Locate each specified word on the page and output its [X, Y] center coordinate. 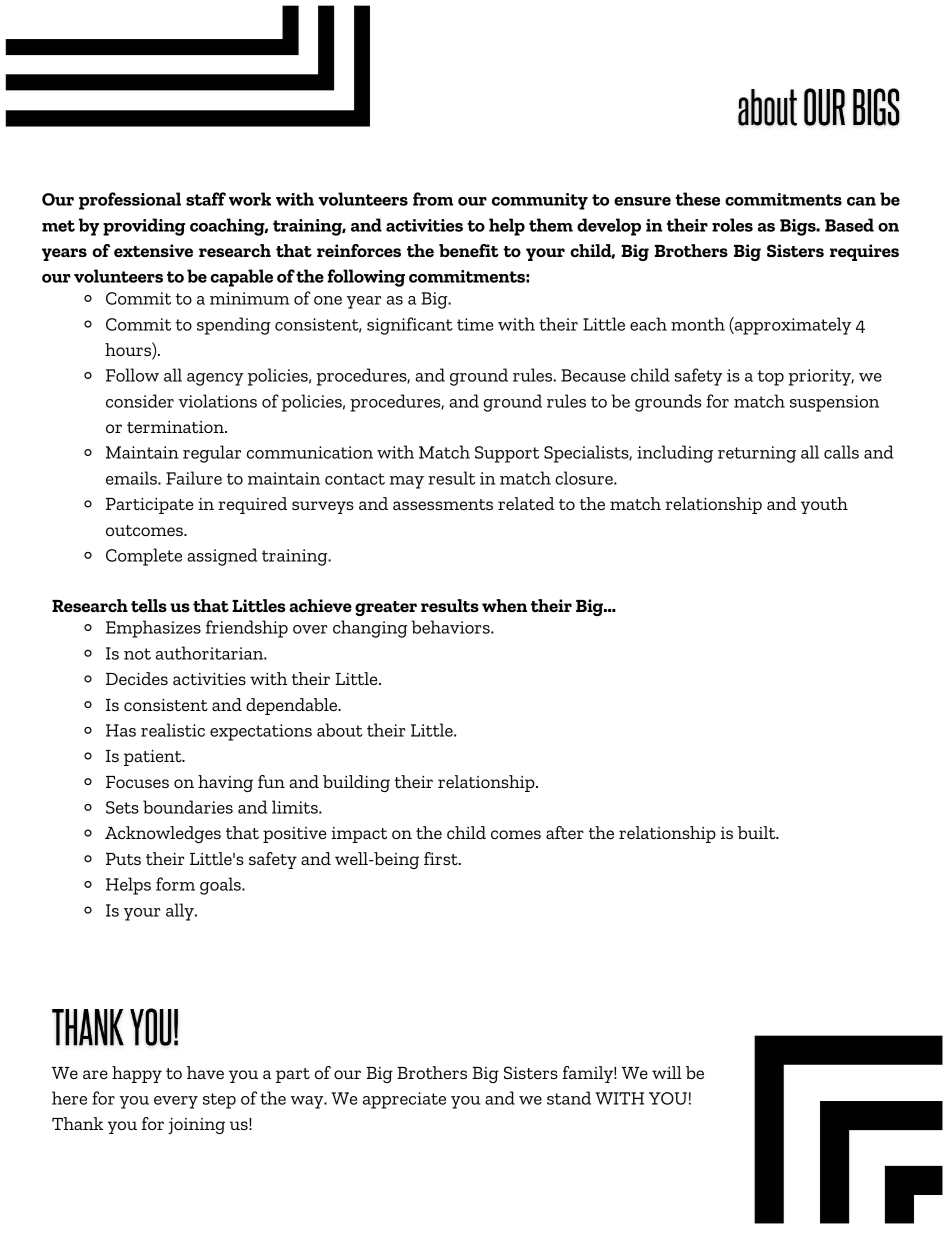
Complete [144, 557]
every [176, 1102]
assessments [443, 504]
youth [824, 505]
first [442, 858]
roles [732, 225]
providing [144, 227]
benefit [469, 250]
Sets [122, 807]
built [758, 832]
